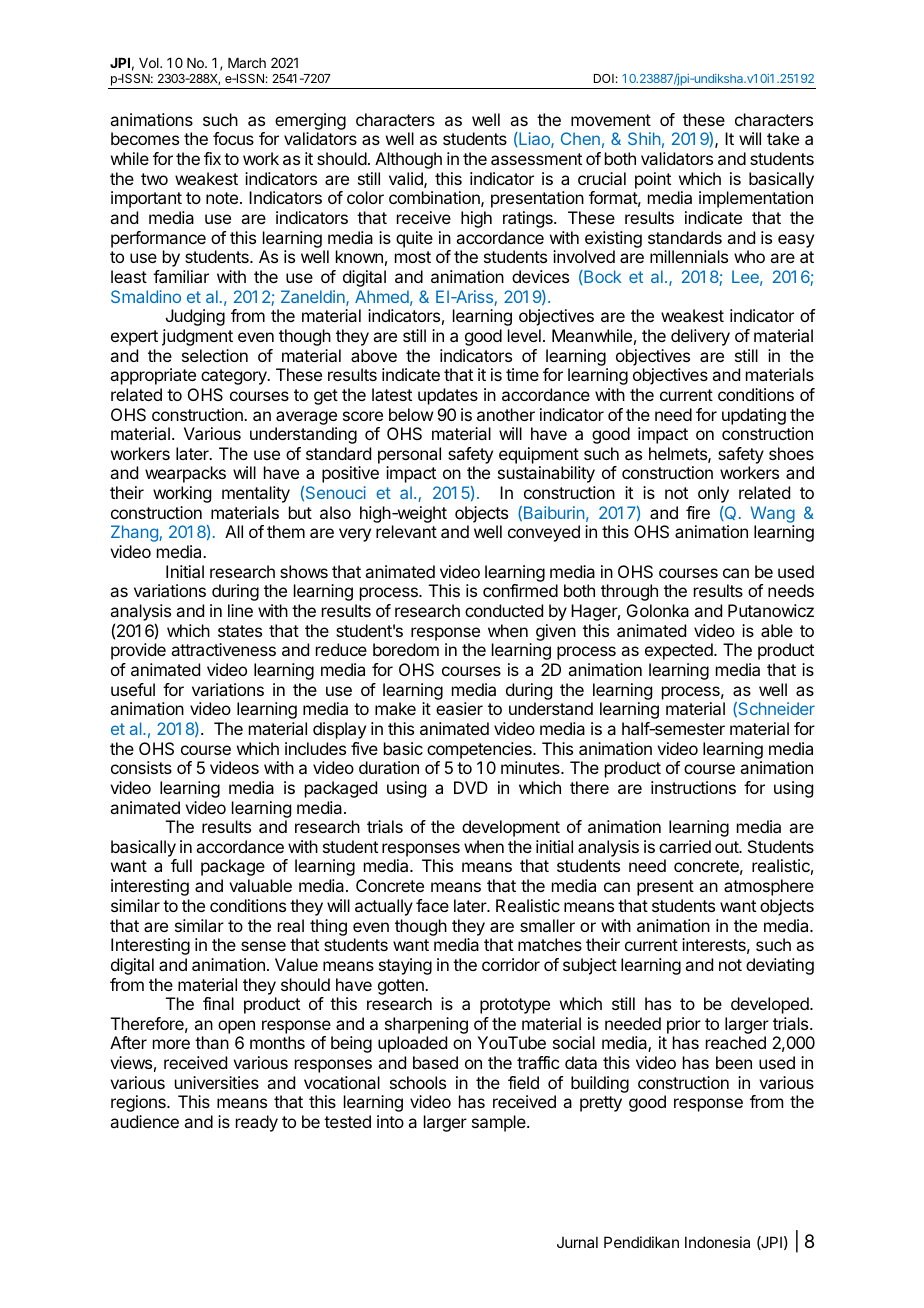 This screenshot has width=924, height=1308. What do you see at coordinates (783, 138) in the screenshot?
I see `take` at bounding box center [783, 138].
